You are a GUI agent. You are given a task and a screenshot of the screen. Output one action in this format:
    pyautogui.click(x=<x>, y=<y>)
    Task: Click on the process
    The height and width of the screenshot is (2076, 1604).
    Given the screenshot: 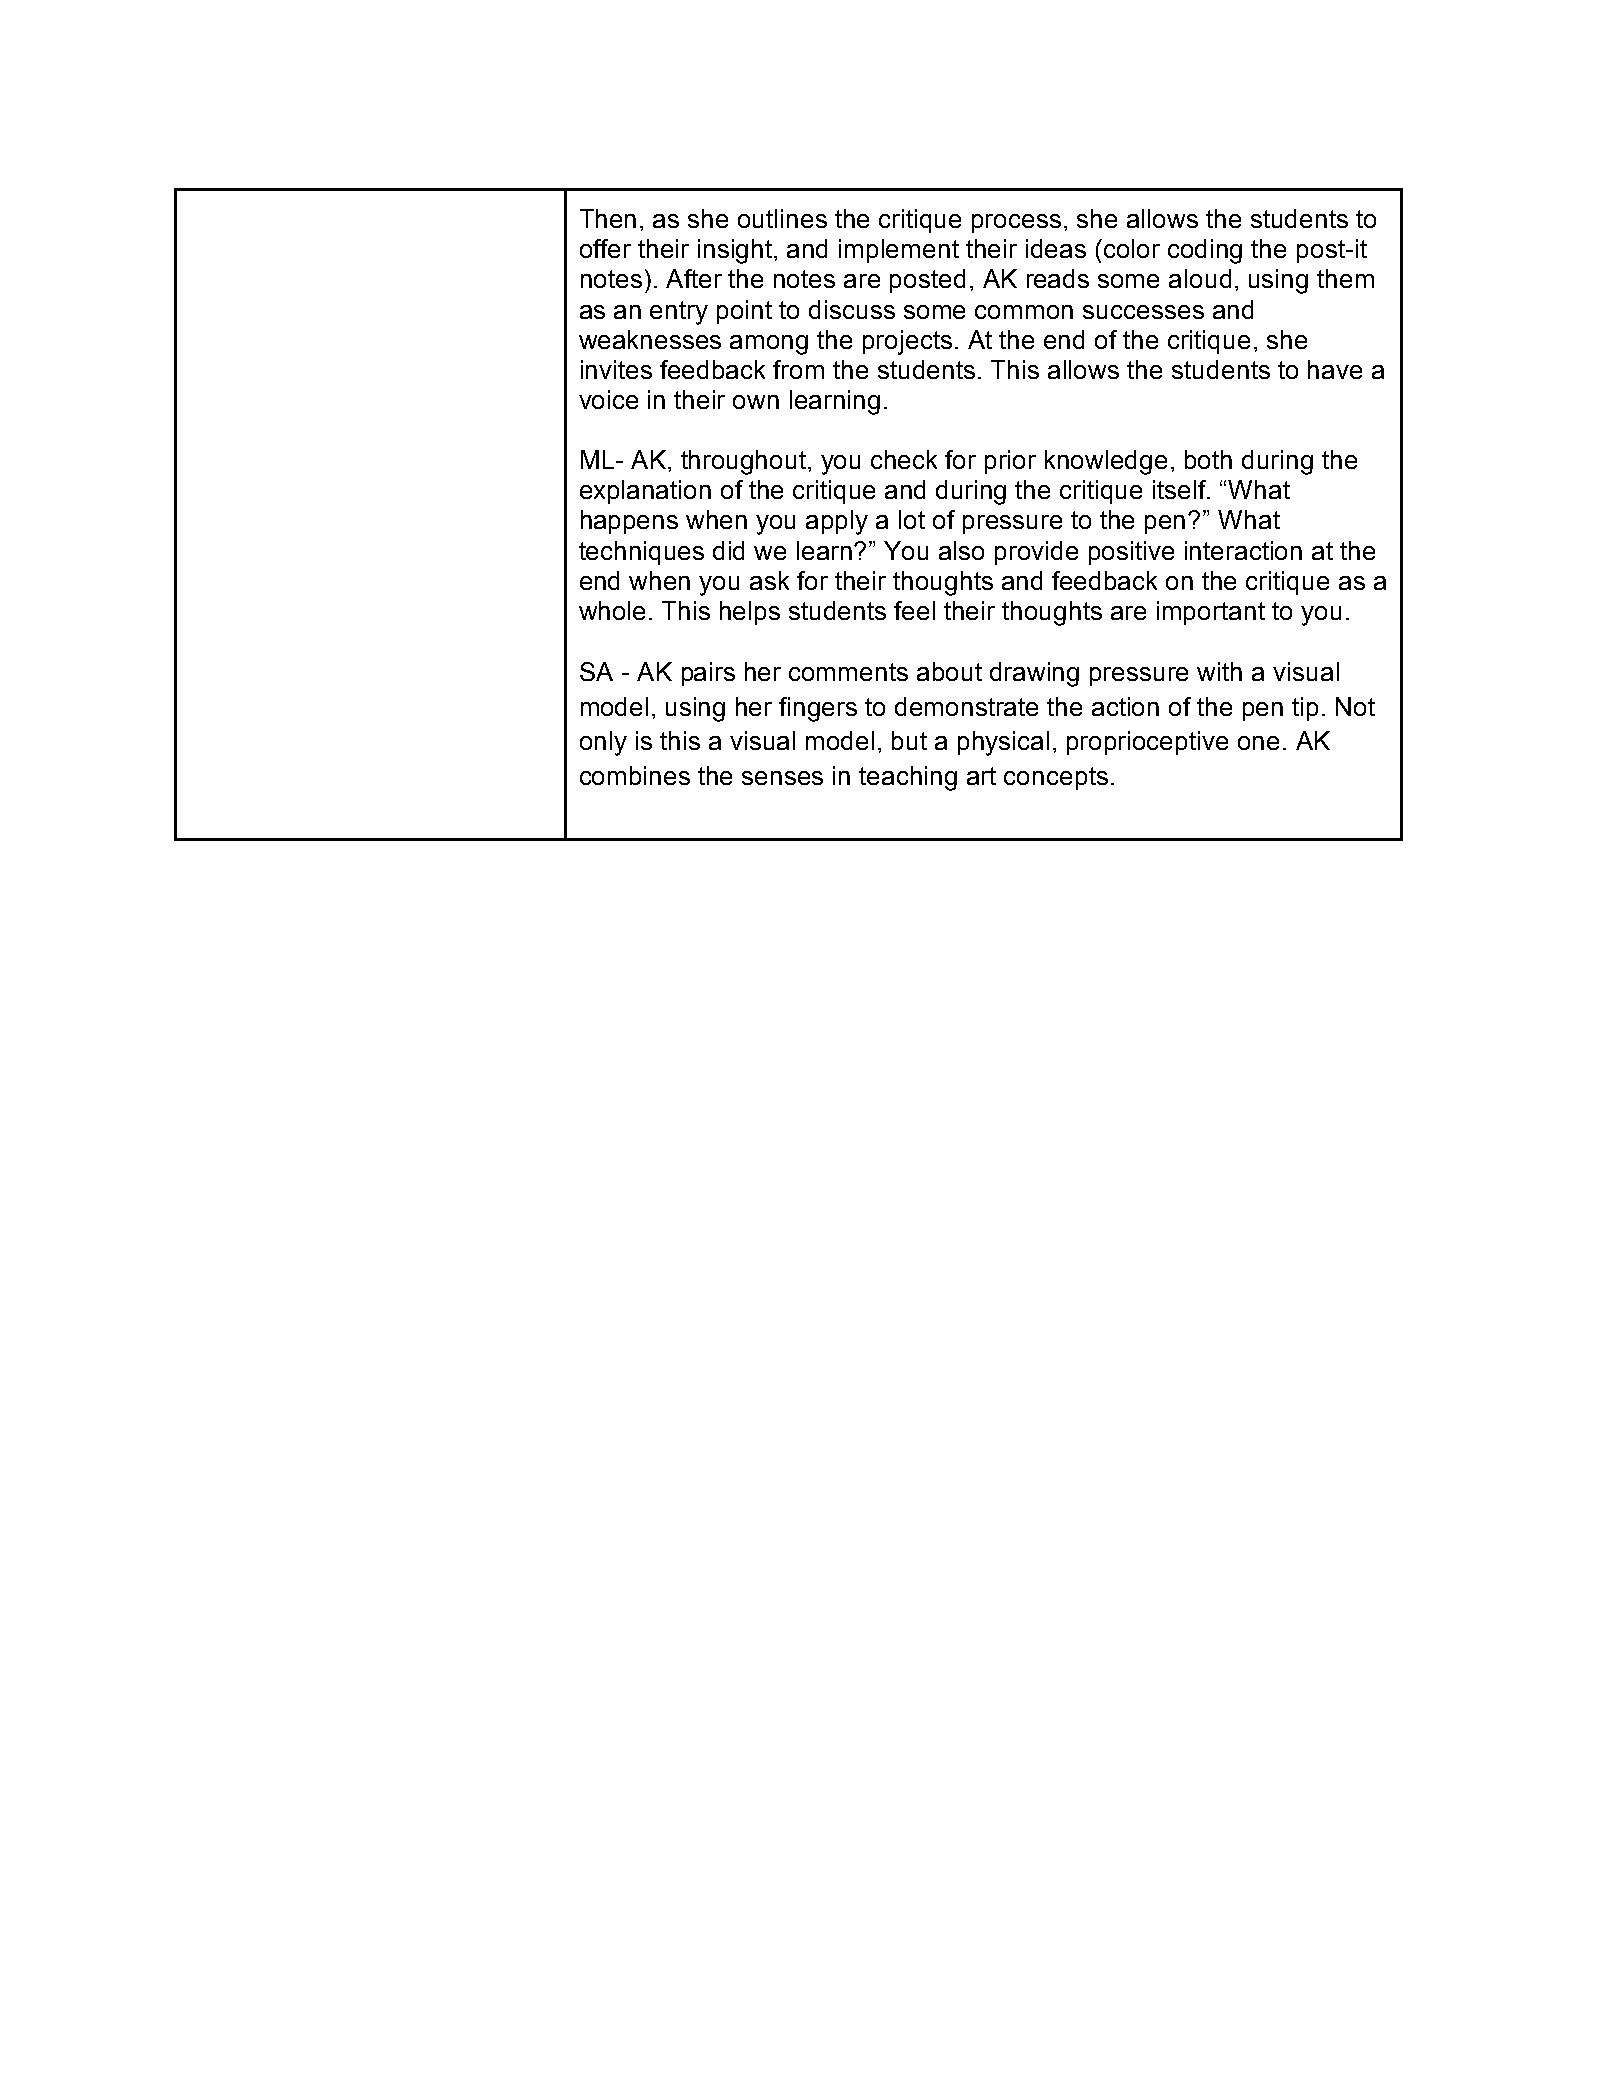 What is the action you would take?
    pyautogui.click(x=1016, y=223)
